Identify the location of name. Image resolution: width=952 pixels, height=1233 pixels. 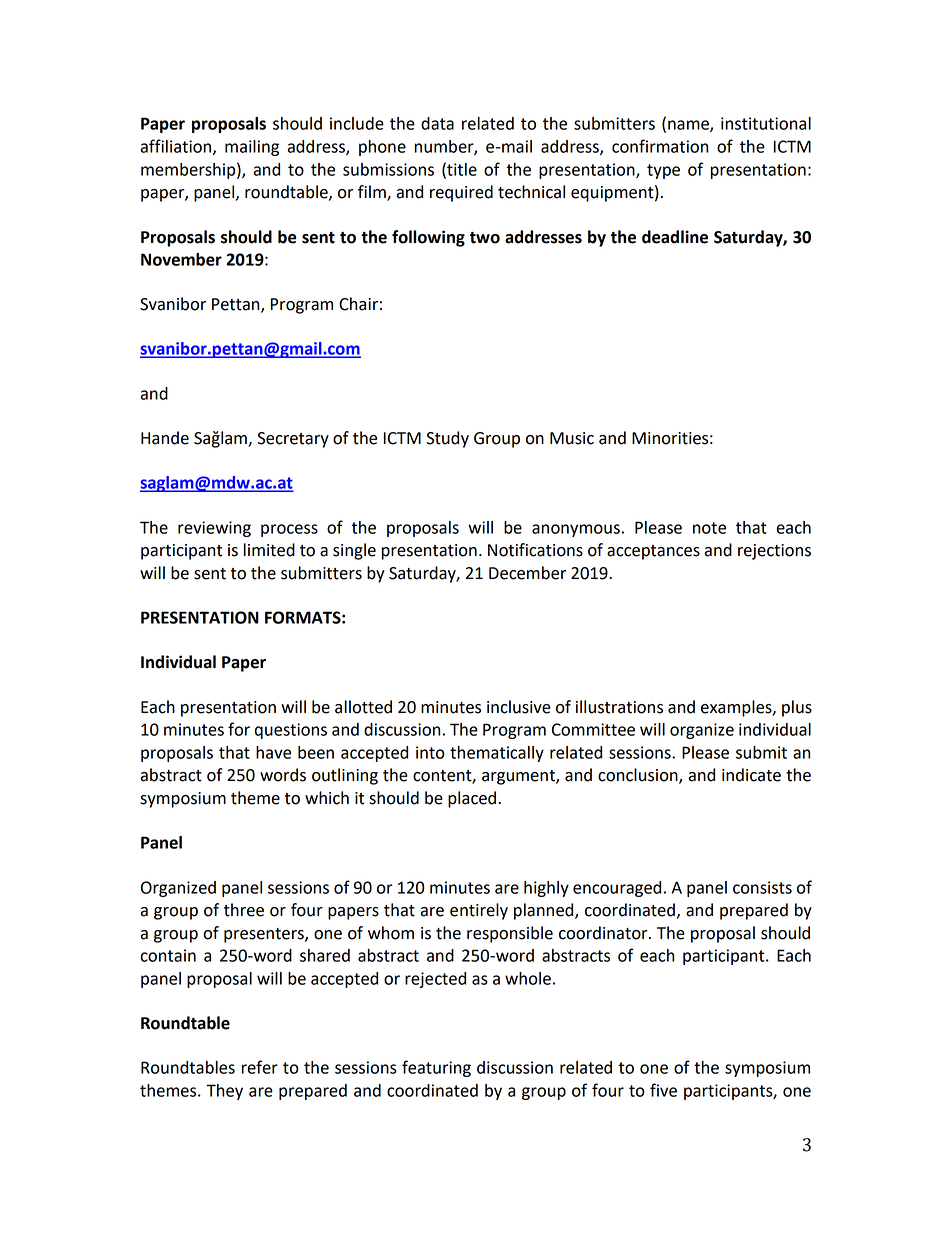
(689, 126).
